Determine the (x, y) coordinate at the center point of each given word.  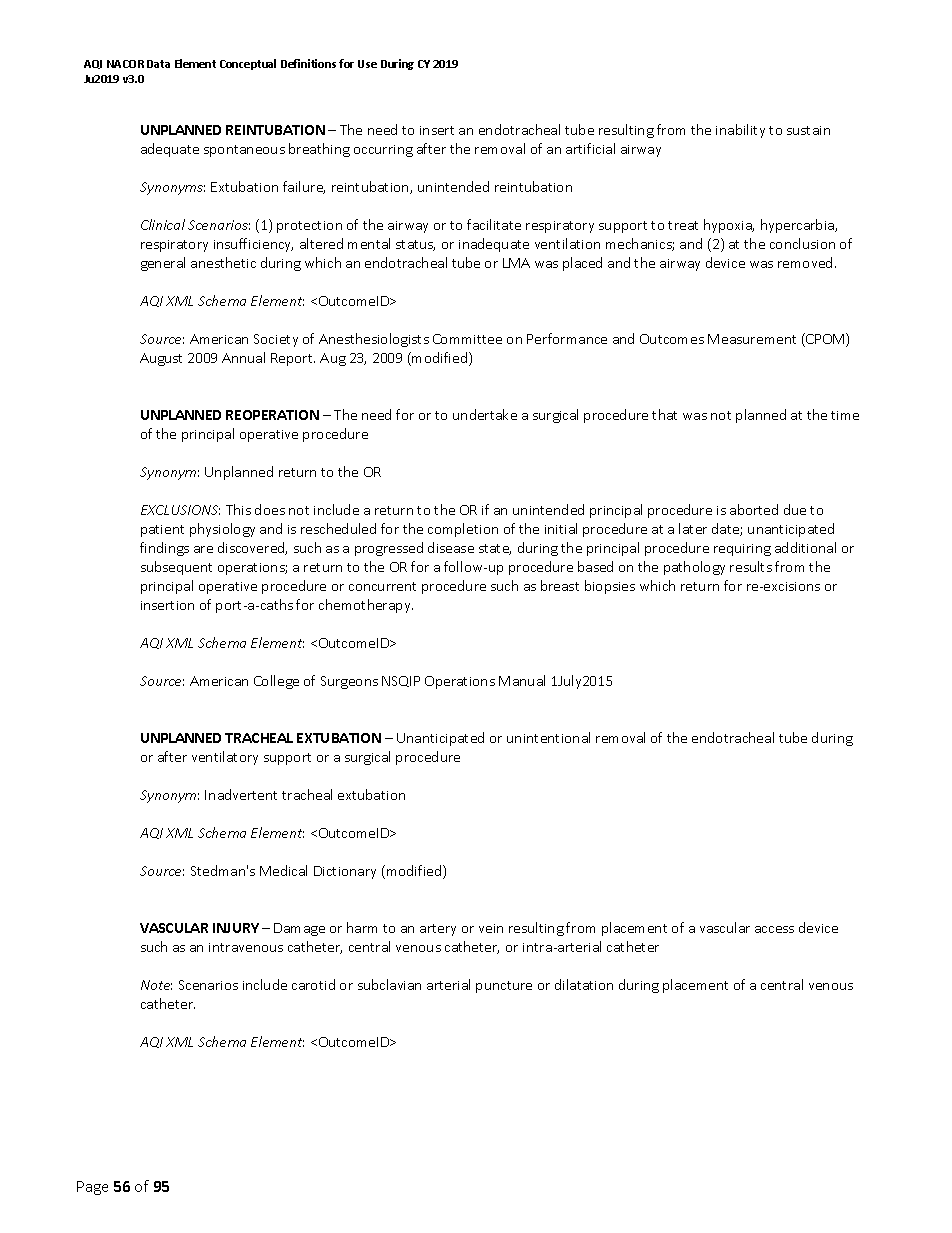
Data (158, 64)
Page (92, 1188)
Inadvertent (241, 794)
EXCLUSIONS (180, 510)
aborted (754, 509)
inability (740, 131)
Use (367, 64)
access (774, 929)
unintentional (548, 737)
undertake (485, 414)
